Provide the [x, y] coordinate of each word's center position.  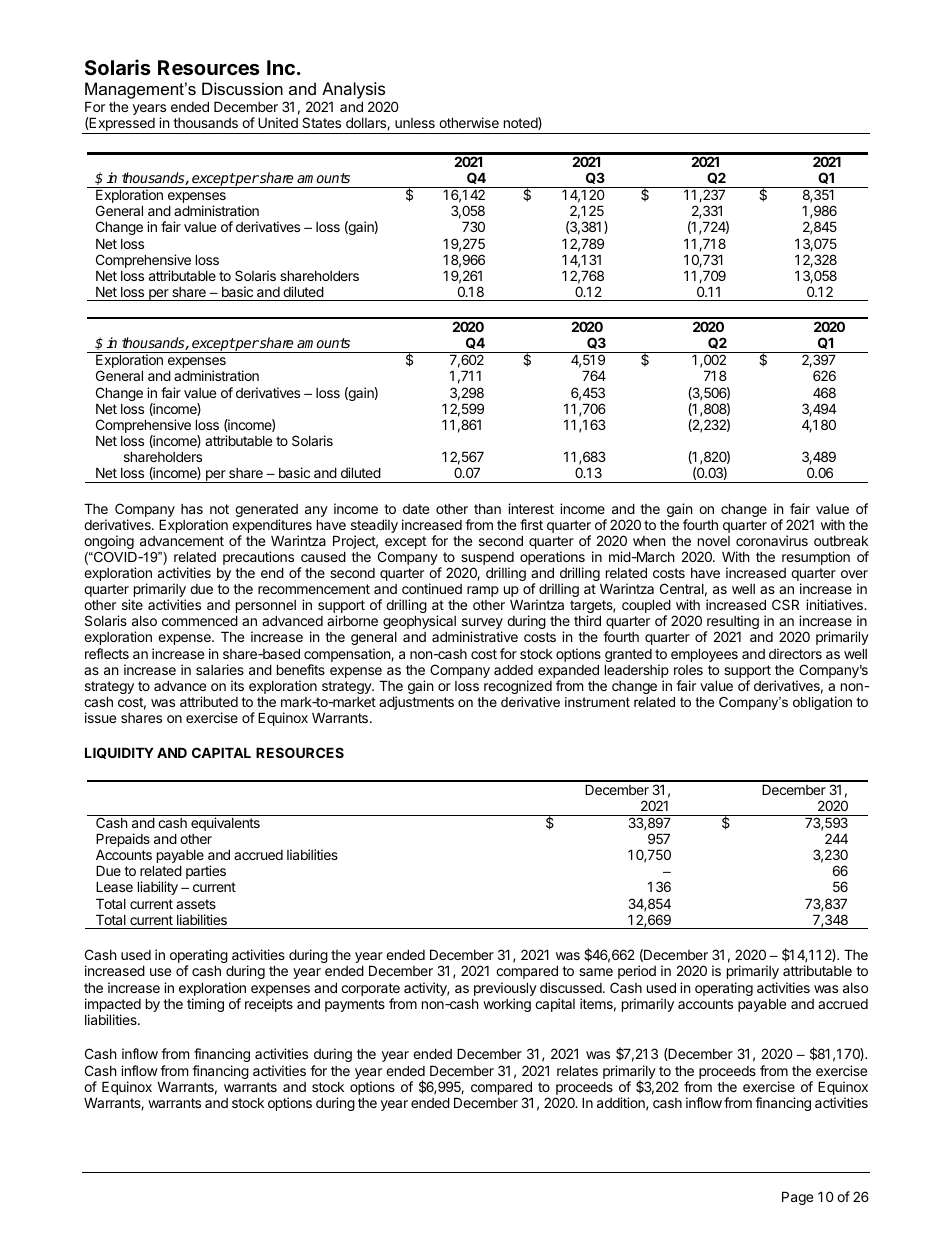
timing [205, 1005]
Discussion [242, 88]
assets [196, 904]
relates [577, 1070]
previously [505, 990]
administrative [475, 636]
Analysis [355, 92]
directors [795, 653]
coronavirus [772, 540]
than [487, 509]
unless [415, 123]
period [637, 972]
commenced [200, 620]
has [192, 509]
